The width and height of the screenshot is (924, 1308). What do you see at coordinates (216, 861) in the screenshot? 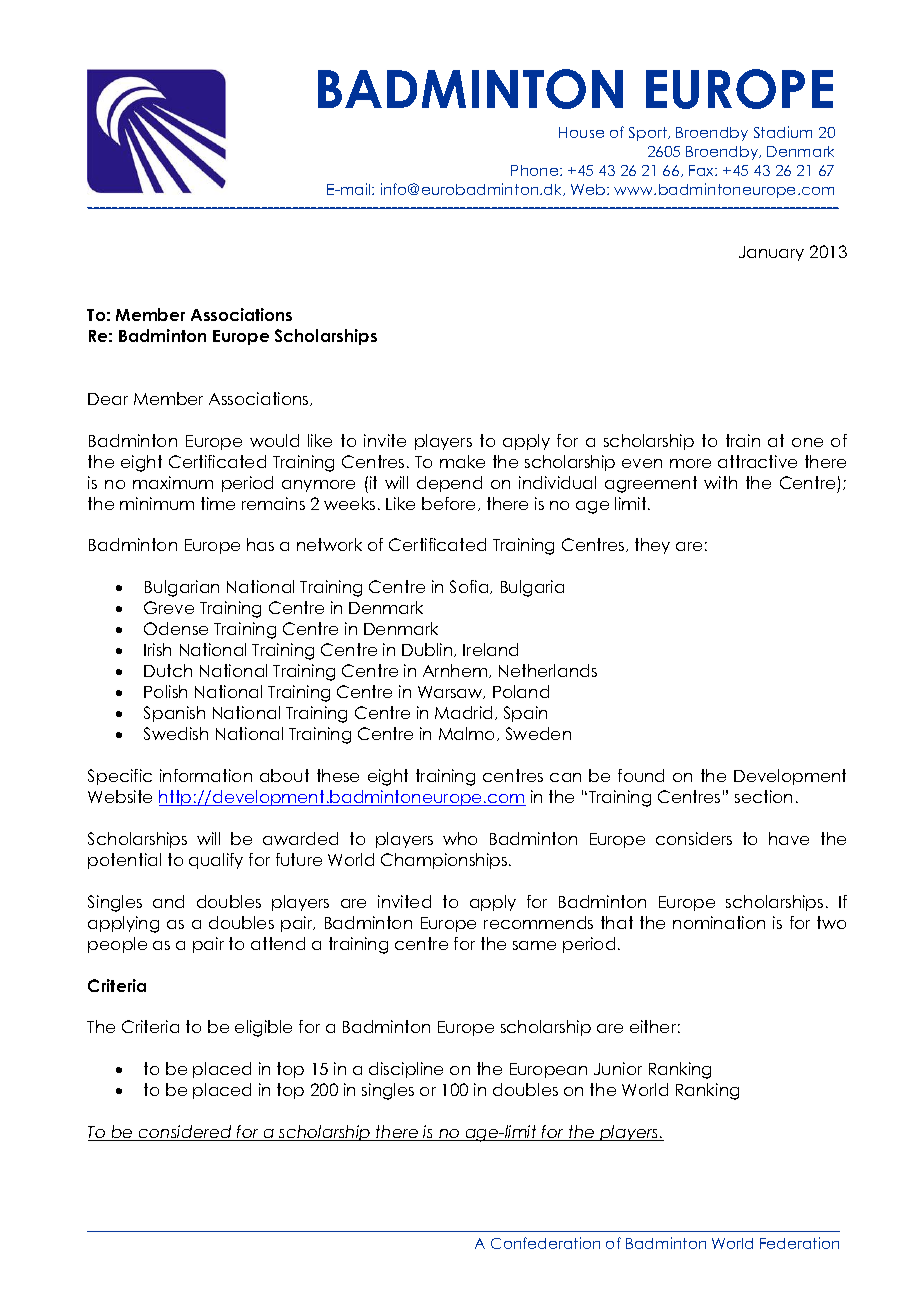
I see `qualify` at bounding box center [216, 861].
